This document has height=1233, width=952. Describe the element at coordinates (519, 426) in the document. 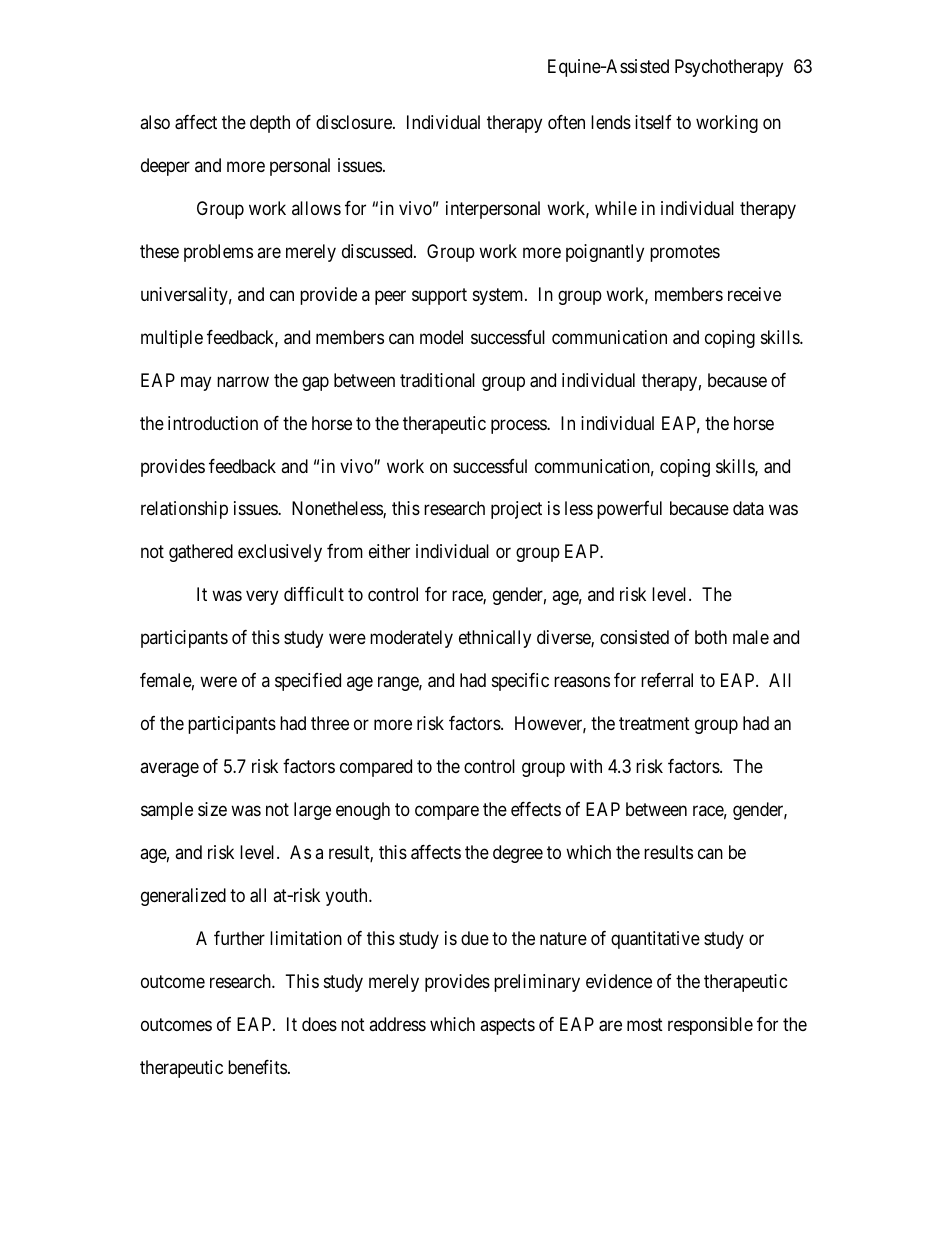

I see `process` at that location.
